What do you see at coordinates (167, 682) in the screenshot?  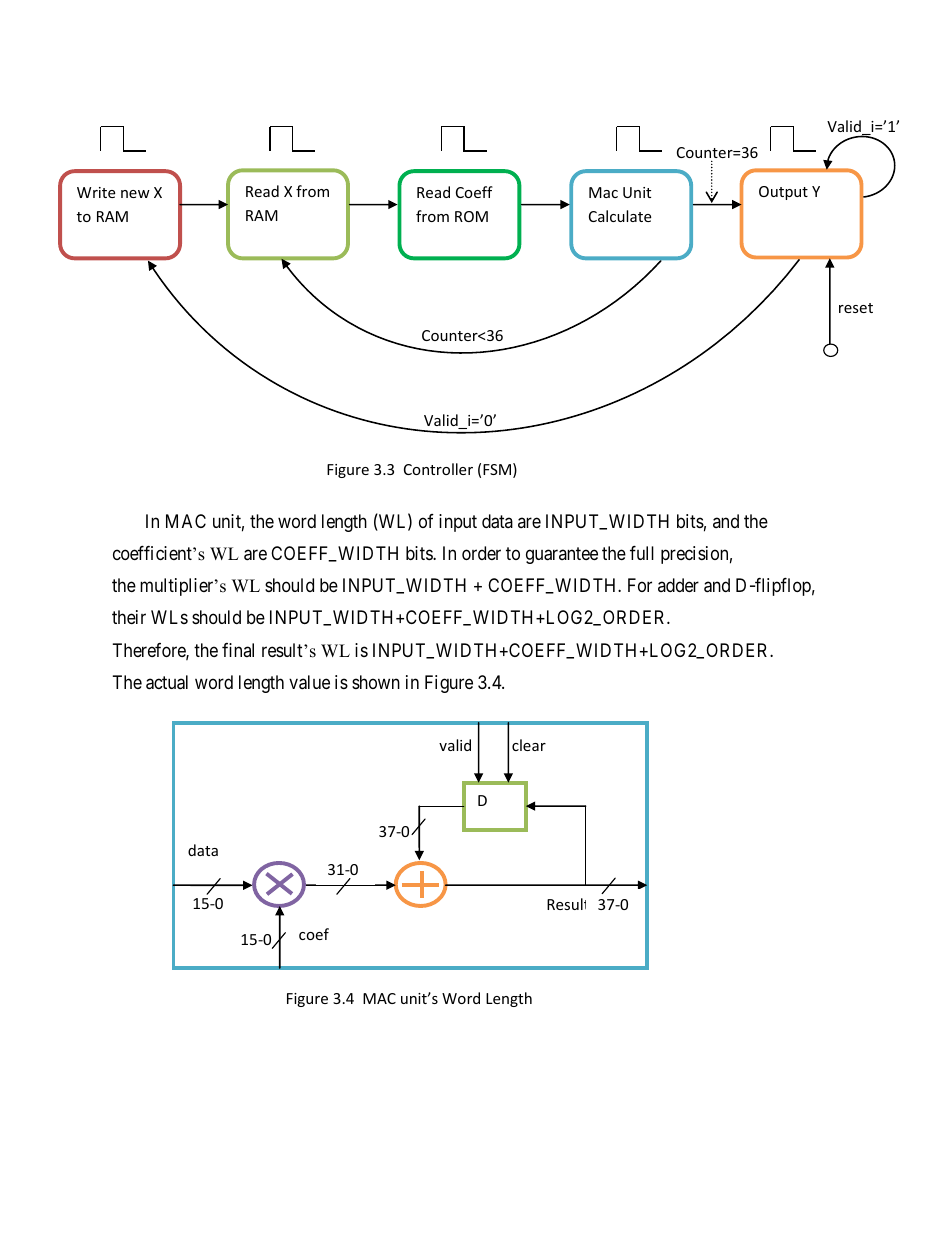 I see `actual` at bounding box center [167, 682].
